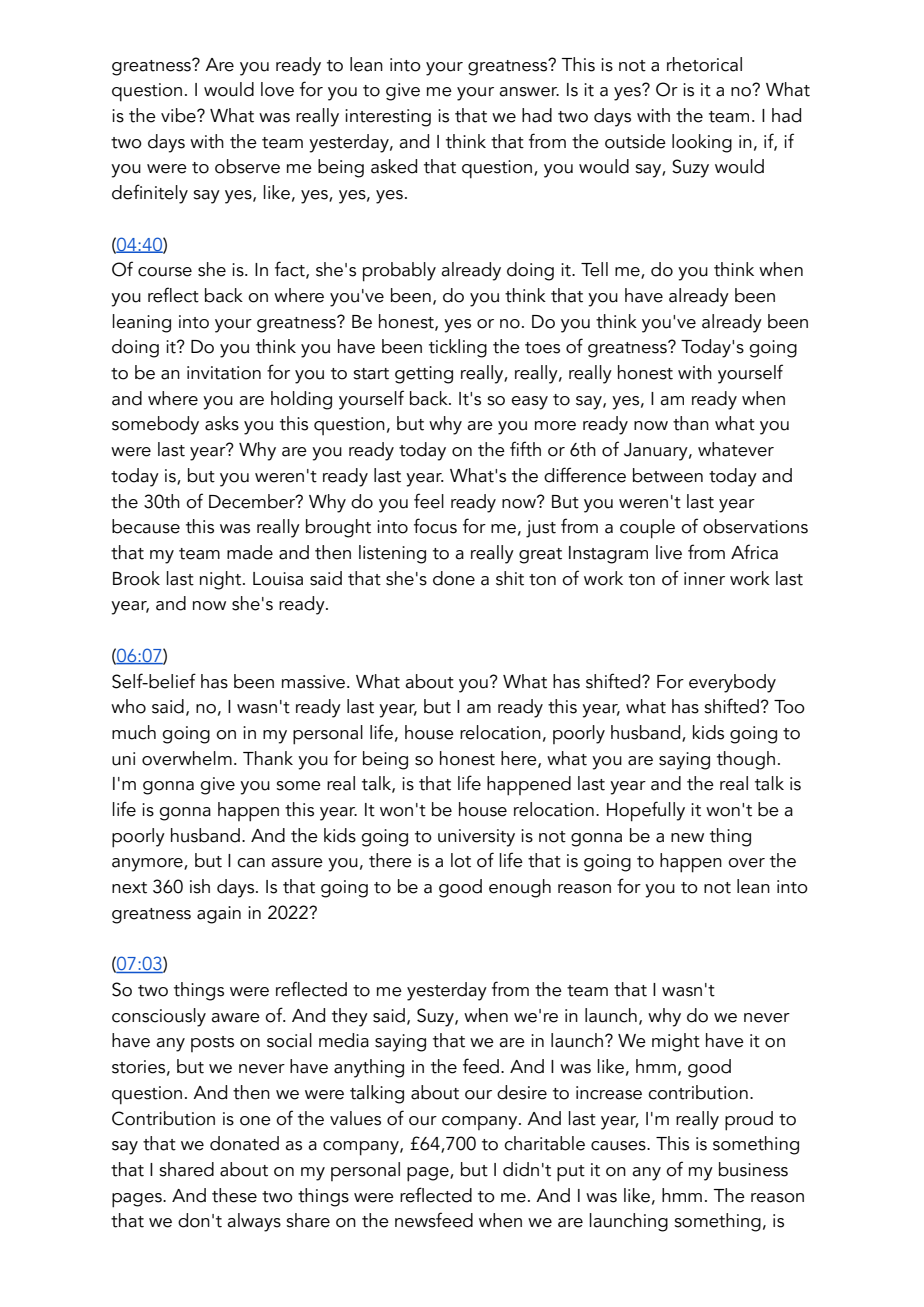  What do you see at coordinates (476, 838) in the document?
I see `university` at bounding box center [476, 838].
